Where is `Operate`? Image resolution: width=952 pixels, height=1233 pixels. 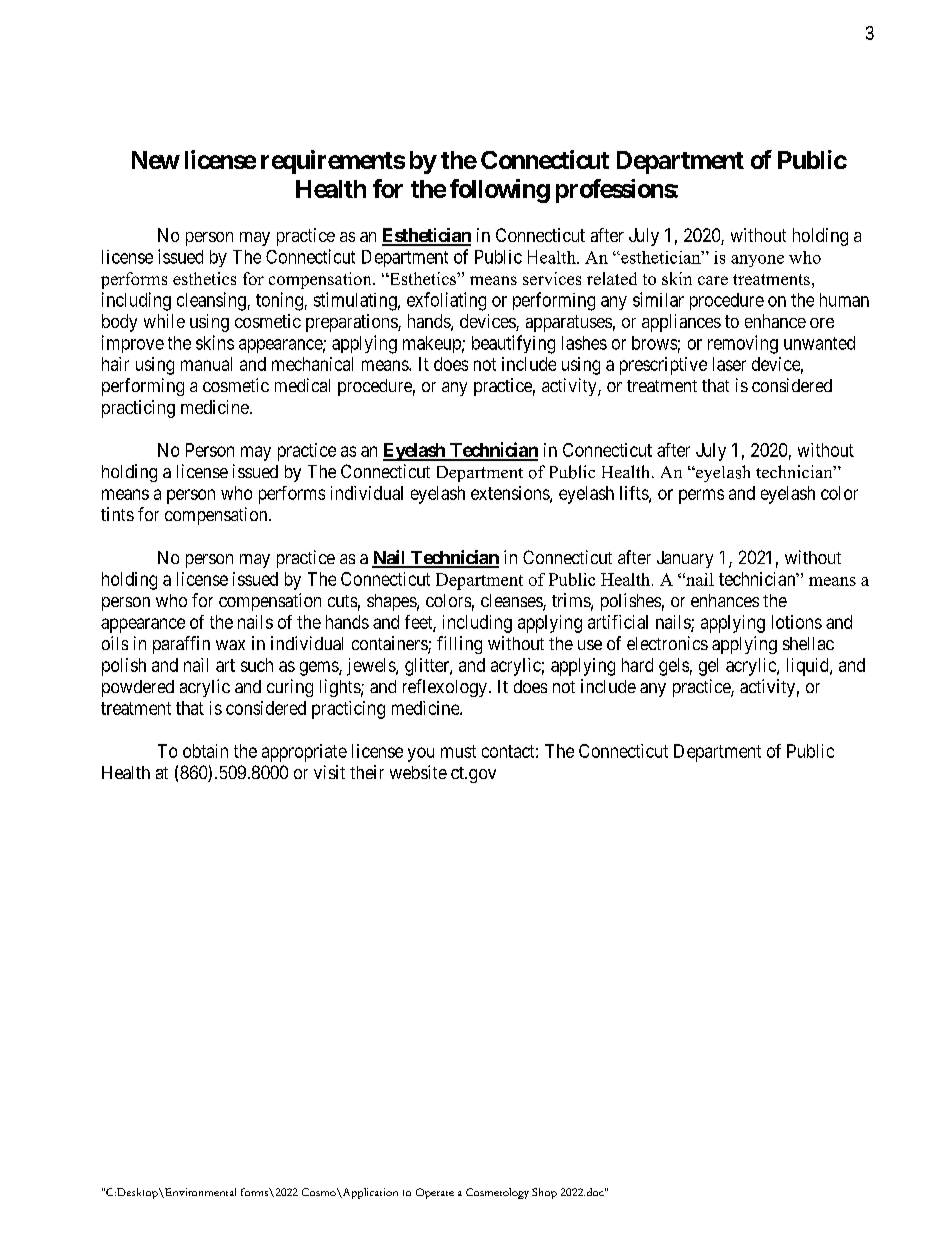 Operate is located at coordinates (435, 1193).
